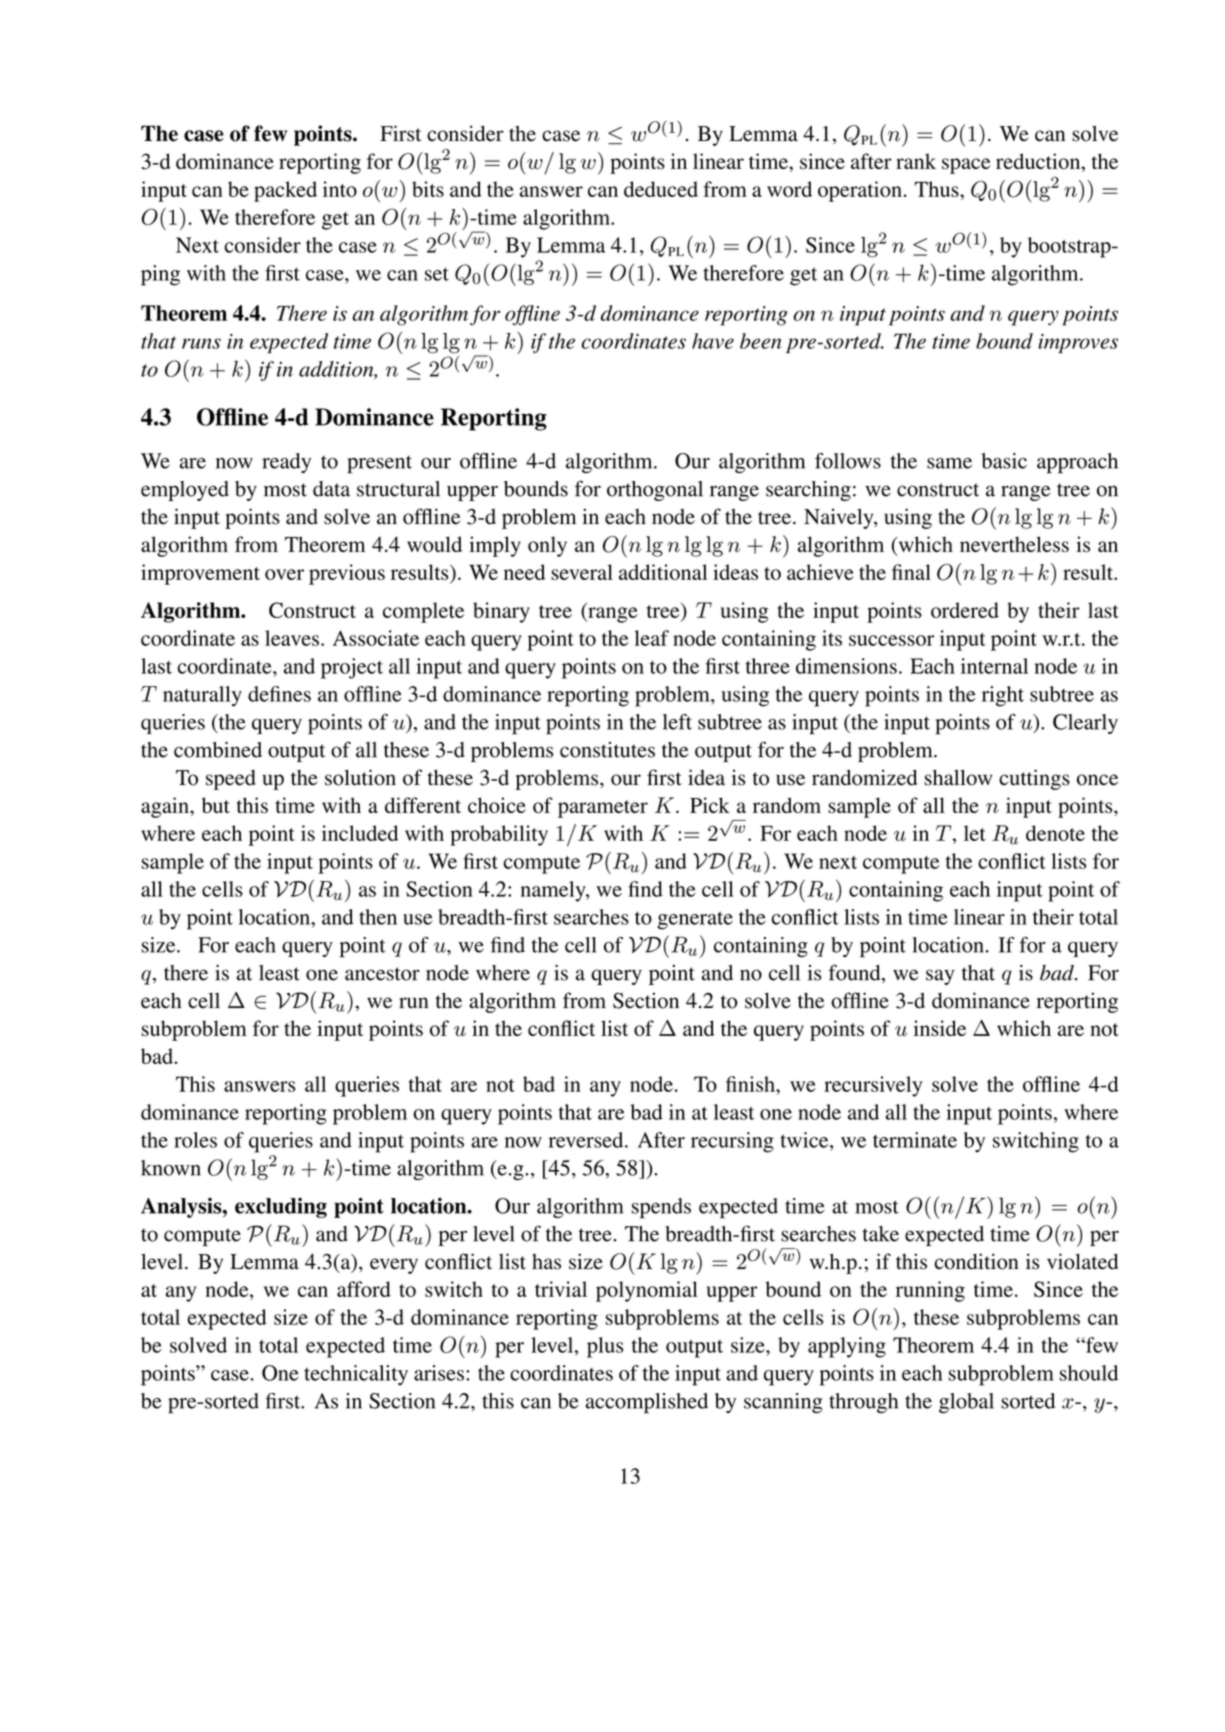 The image size is (1225, 1732). What do you see at coordinates (661, 189) in the document?
I see `deduced` at bounding box center [661, 189].
